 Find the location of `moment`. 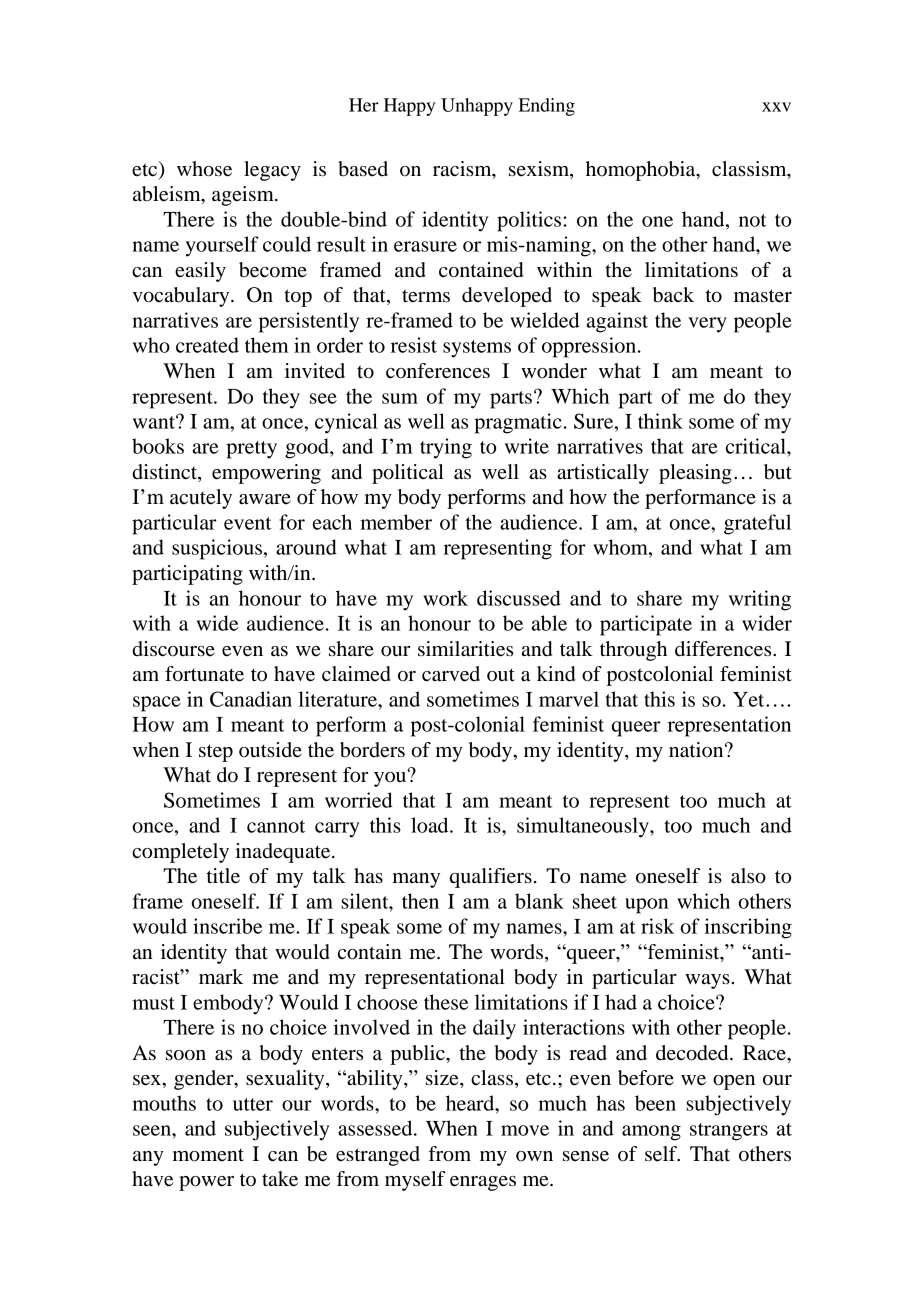

moment is located at coordinates (208, 1155).
